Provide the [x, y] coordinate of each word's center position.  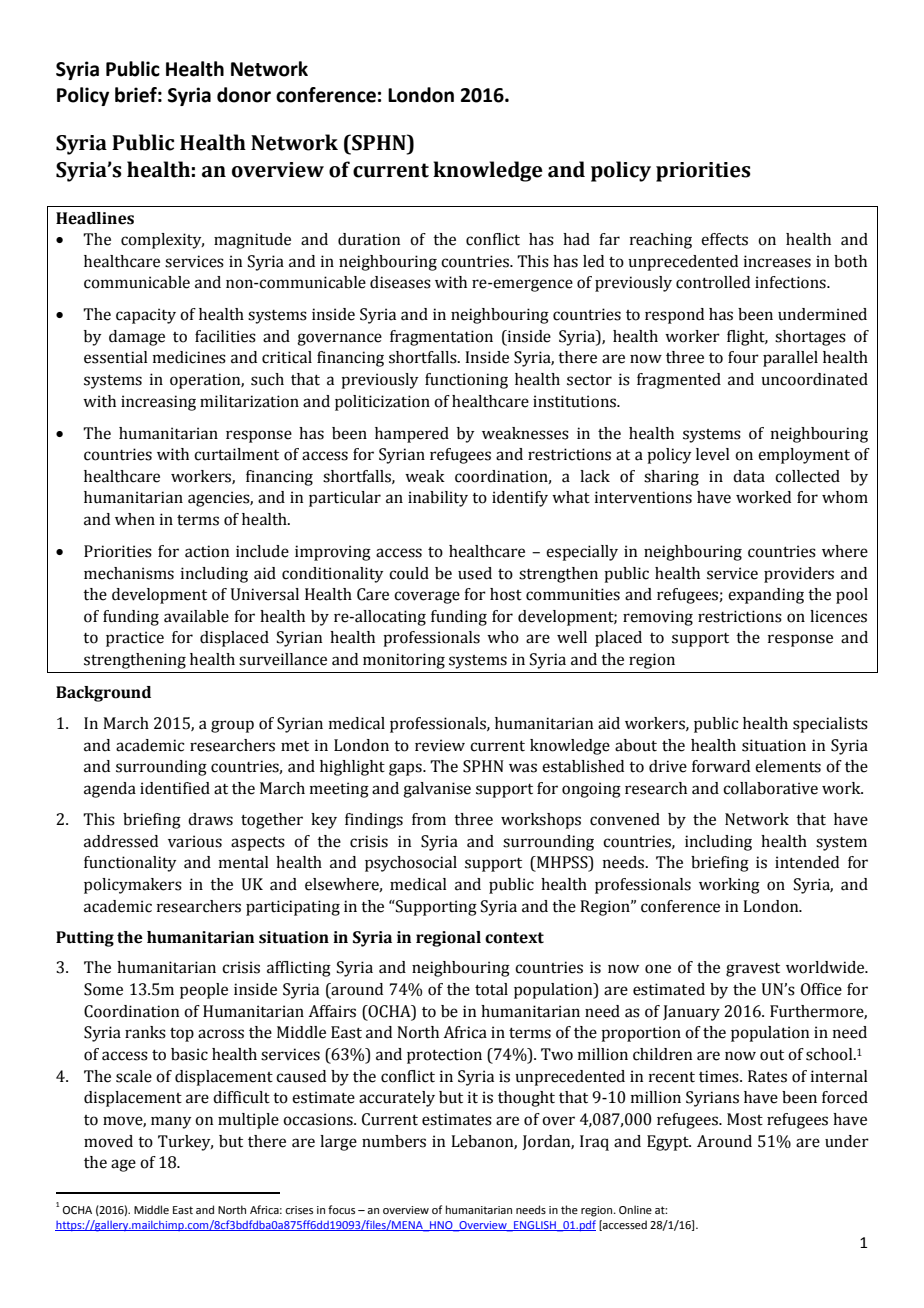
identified [175, 788]
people [204, 991]
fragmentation [441, 338]
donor [244, 95]
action [207, 551]
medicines [189, 357]
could [409, 573]
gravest [753, 970]
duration [369, 239]
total [491, 989]
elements [788, 766]
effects [724, 239]
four [743, 357]
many [171, 1122]
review [440, 745]
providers [799, 575]
